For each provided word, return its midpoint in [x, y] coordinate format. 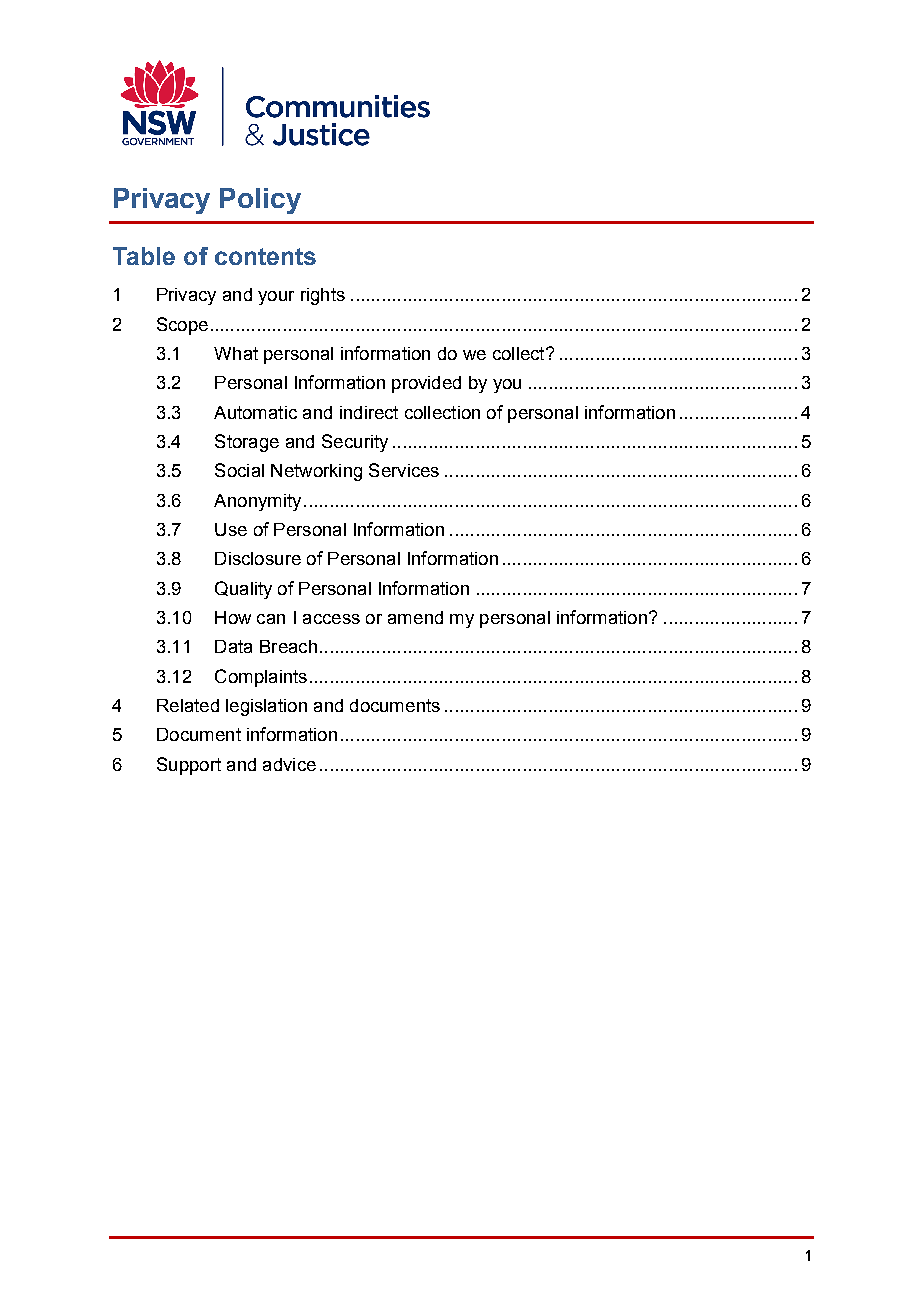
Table [144, 256]
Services [404, 470]
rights [323, 296]
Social [239, 470]
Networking [316, 472]
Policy [260, 201]
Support [189, 766]
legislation [266, 707]
